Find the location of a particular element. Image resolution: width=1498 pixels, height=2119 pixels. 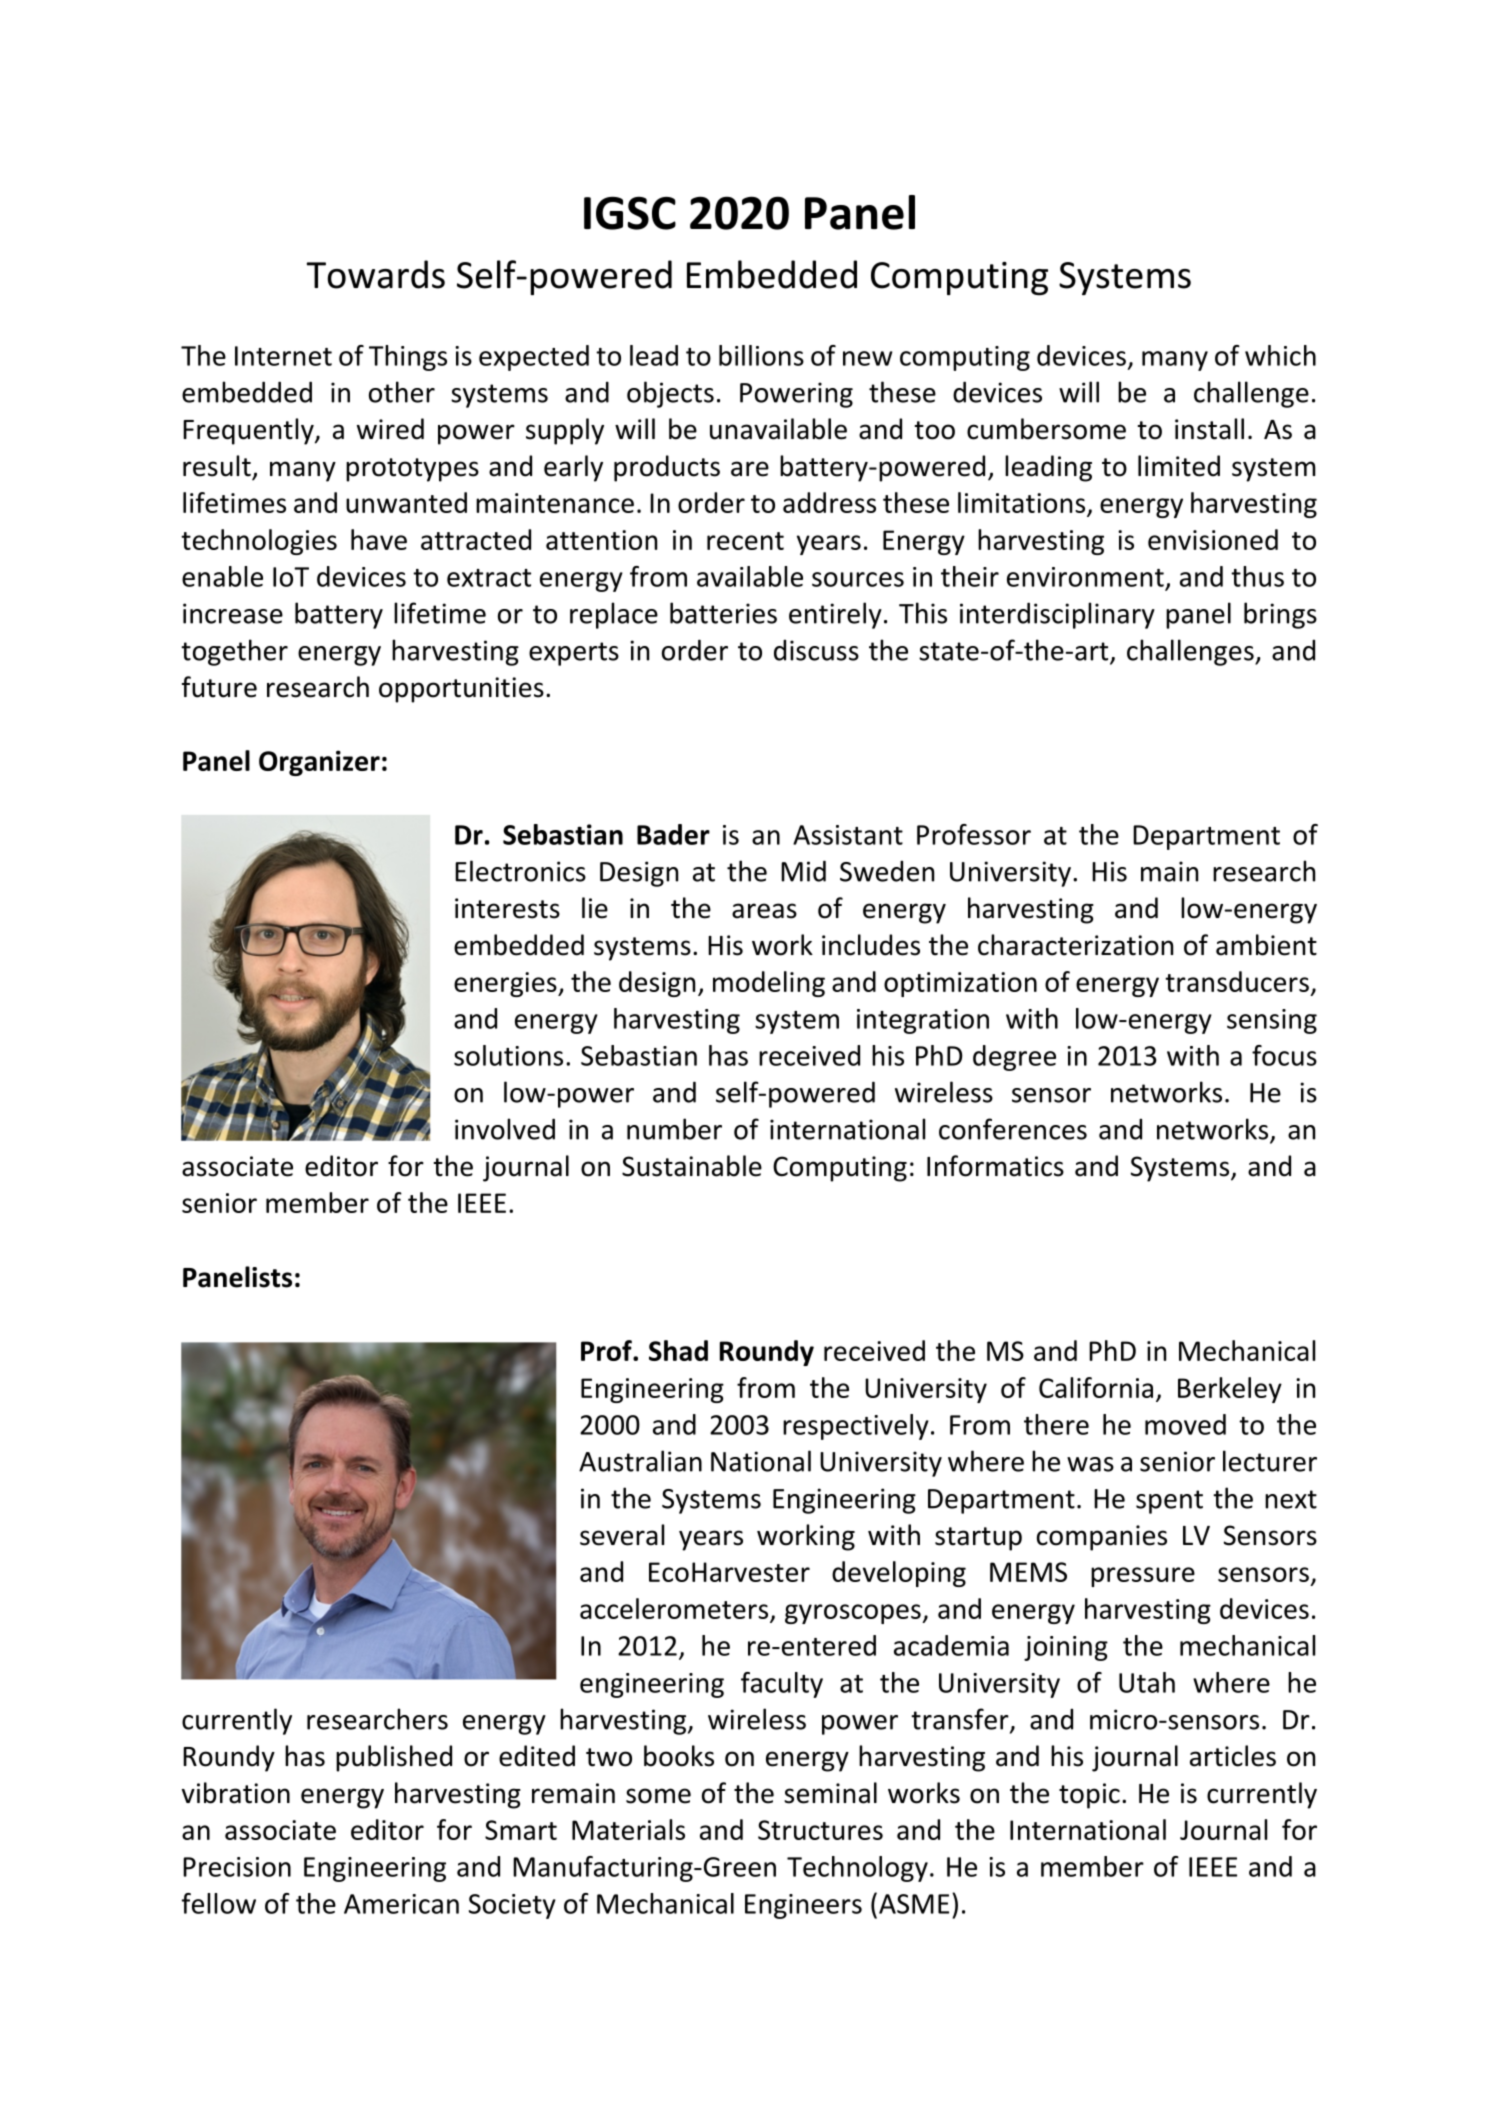

Shad is located at coordinates (678, 1350).
